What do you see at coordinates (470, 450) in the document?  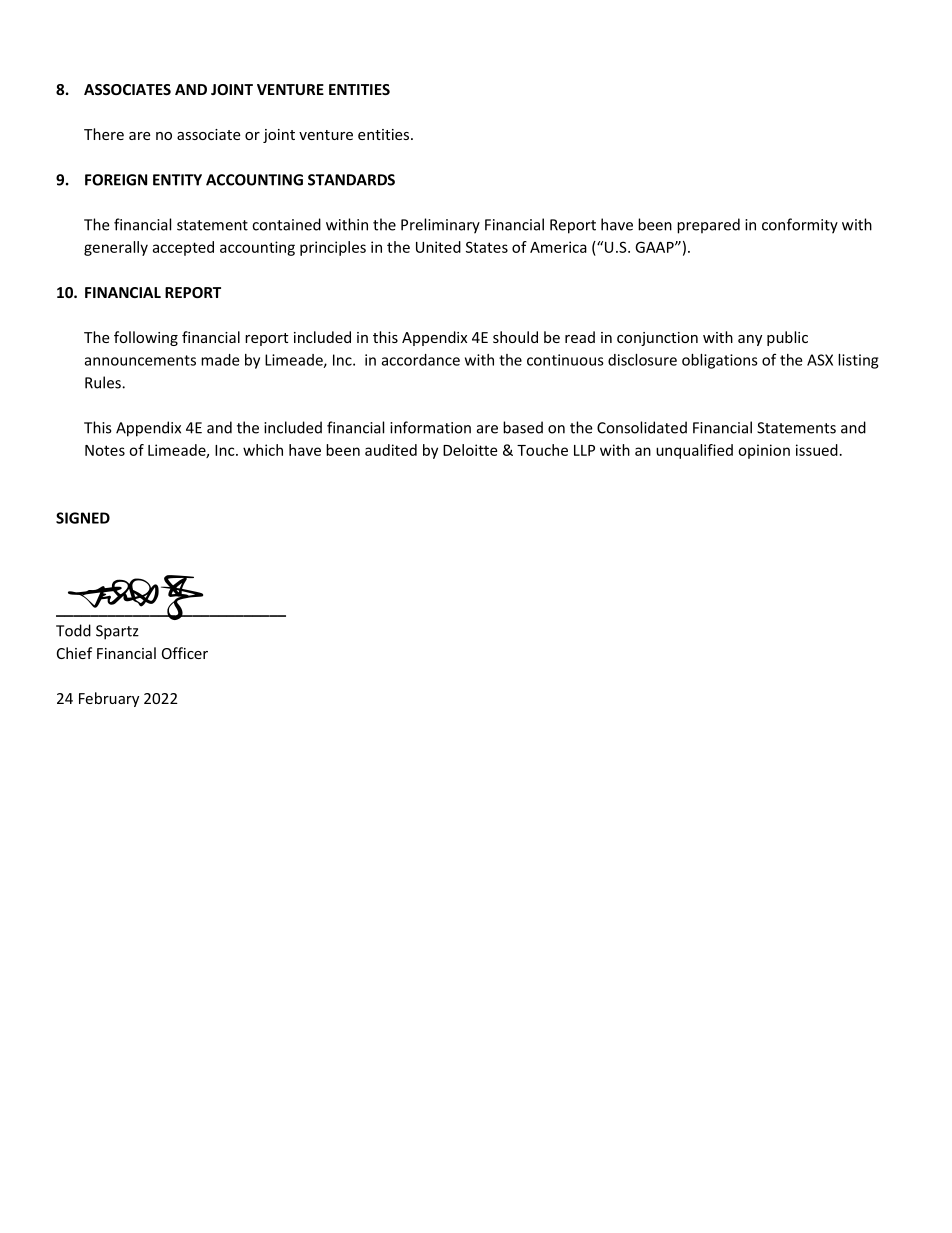 I see `Deloitte` at bounding box center [470, 450].
